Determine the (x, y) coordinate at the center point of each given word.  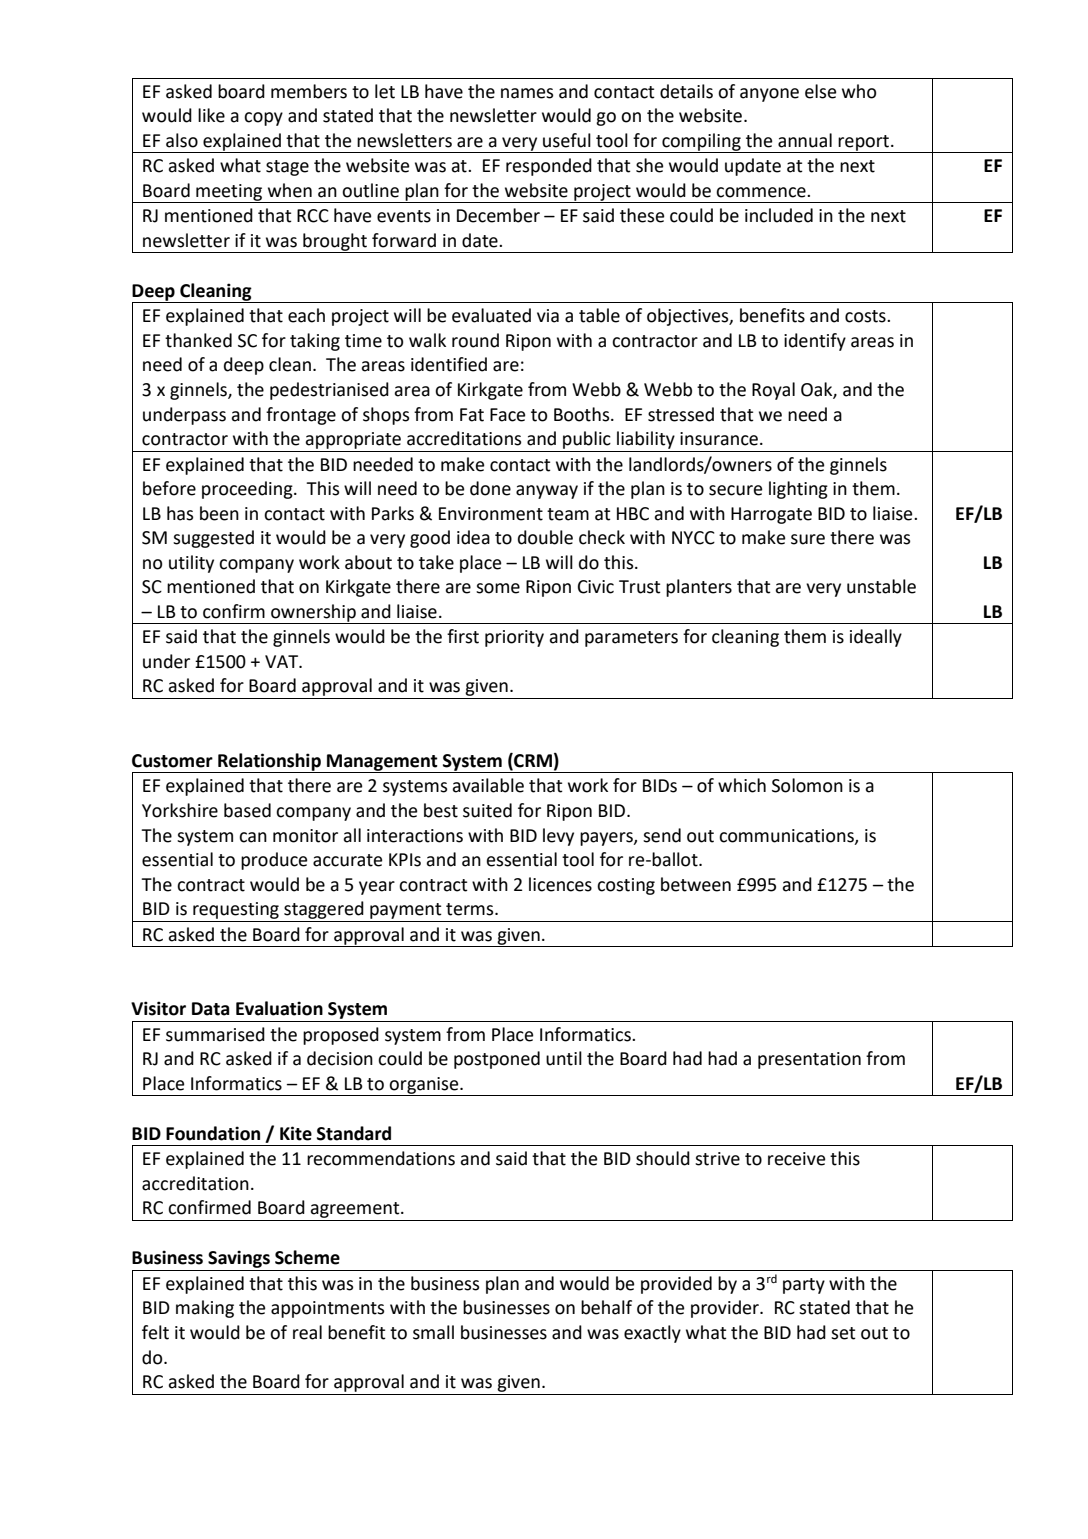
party (804, 1286)
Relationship (269, 763)
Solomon (807, 785)
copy (263, 119)
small (433, 1332)
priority (514, 638)
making (205, 1309)
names (527, 93)
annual (805, 140)
